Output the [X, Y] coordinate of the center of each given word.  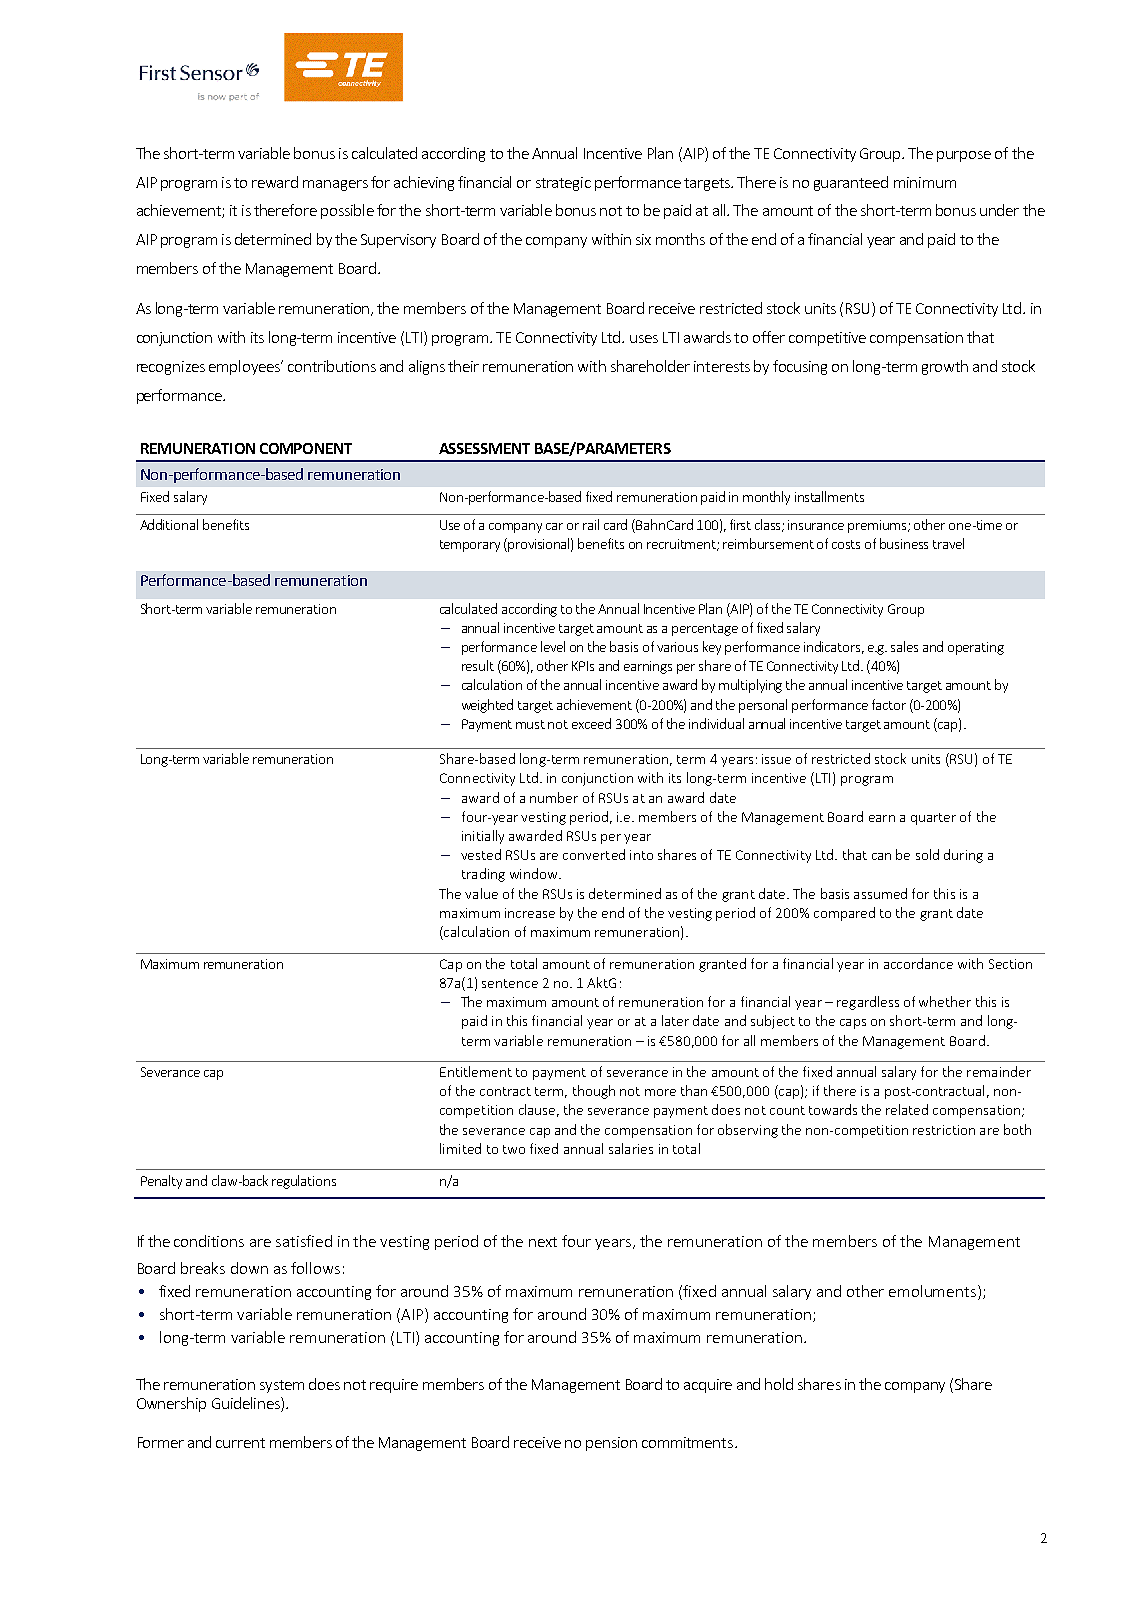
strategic [563, 184]
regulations [304, 1182]
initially [483, 837]
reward [275, 182]
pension [611, 1444]
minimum [925, 182]
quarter [933, 819]
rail [591, 524]
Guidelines [247, 1404]
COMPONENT [306, 448]
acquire [708, 1386]
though [594, 1092]
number [554, 797]
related [907, 1109]
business [904, 543]
